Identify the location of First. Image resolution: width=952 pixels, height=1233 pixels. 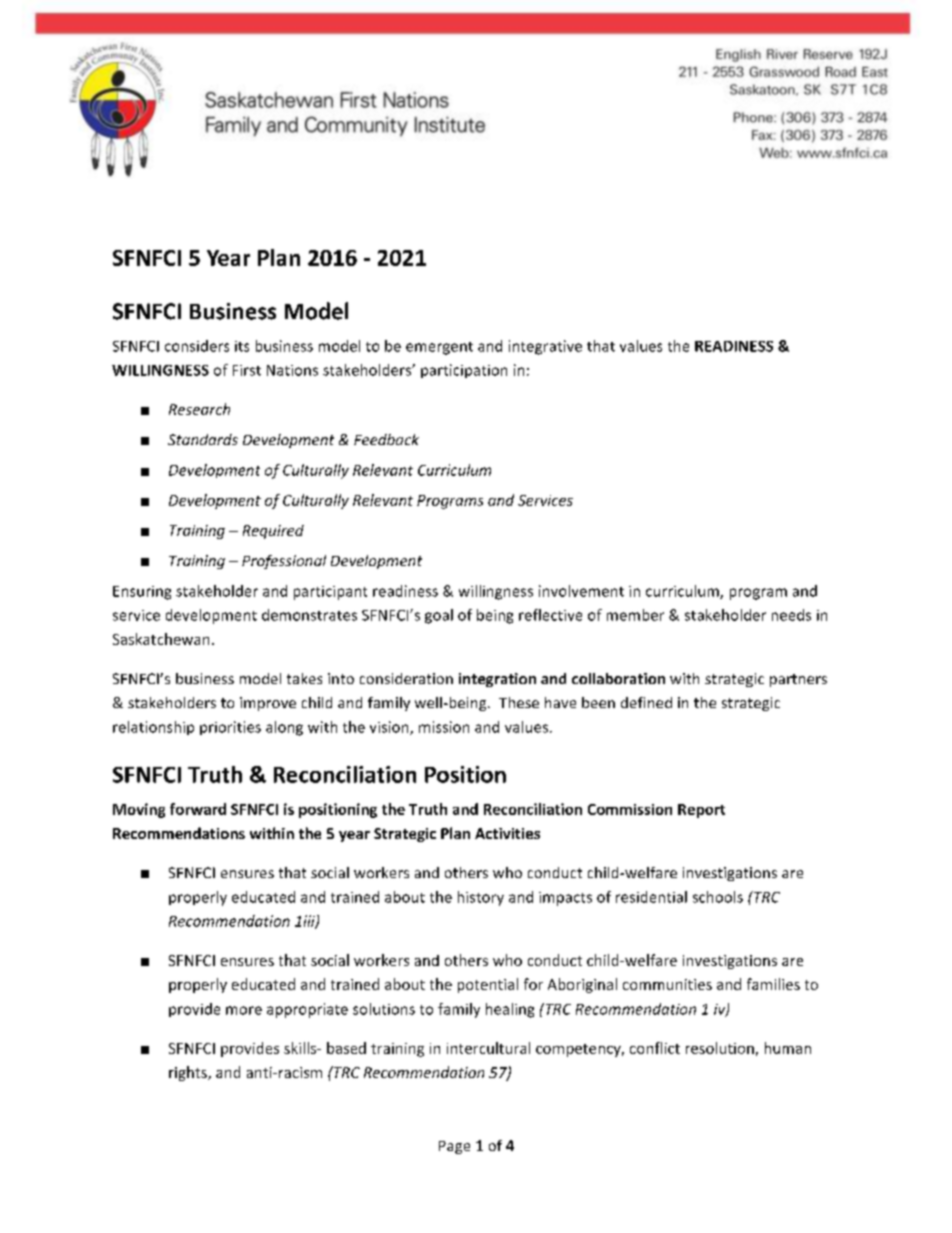
(247, 370).
